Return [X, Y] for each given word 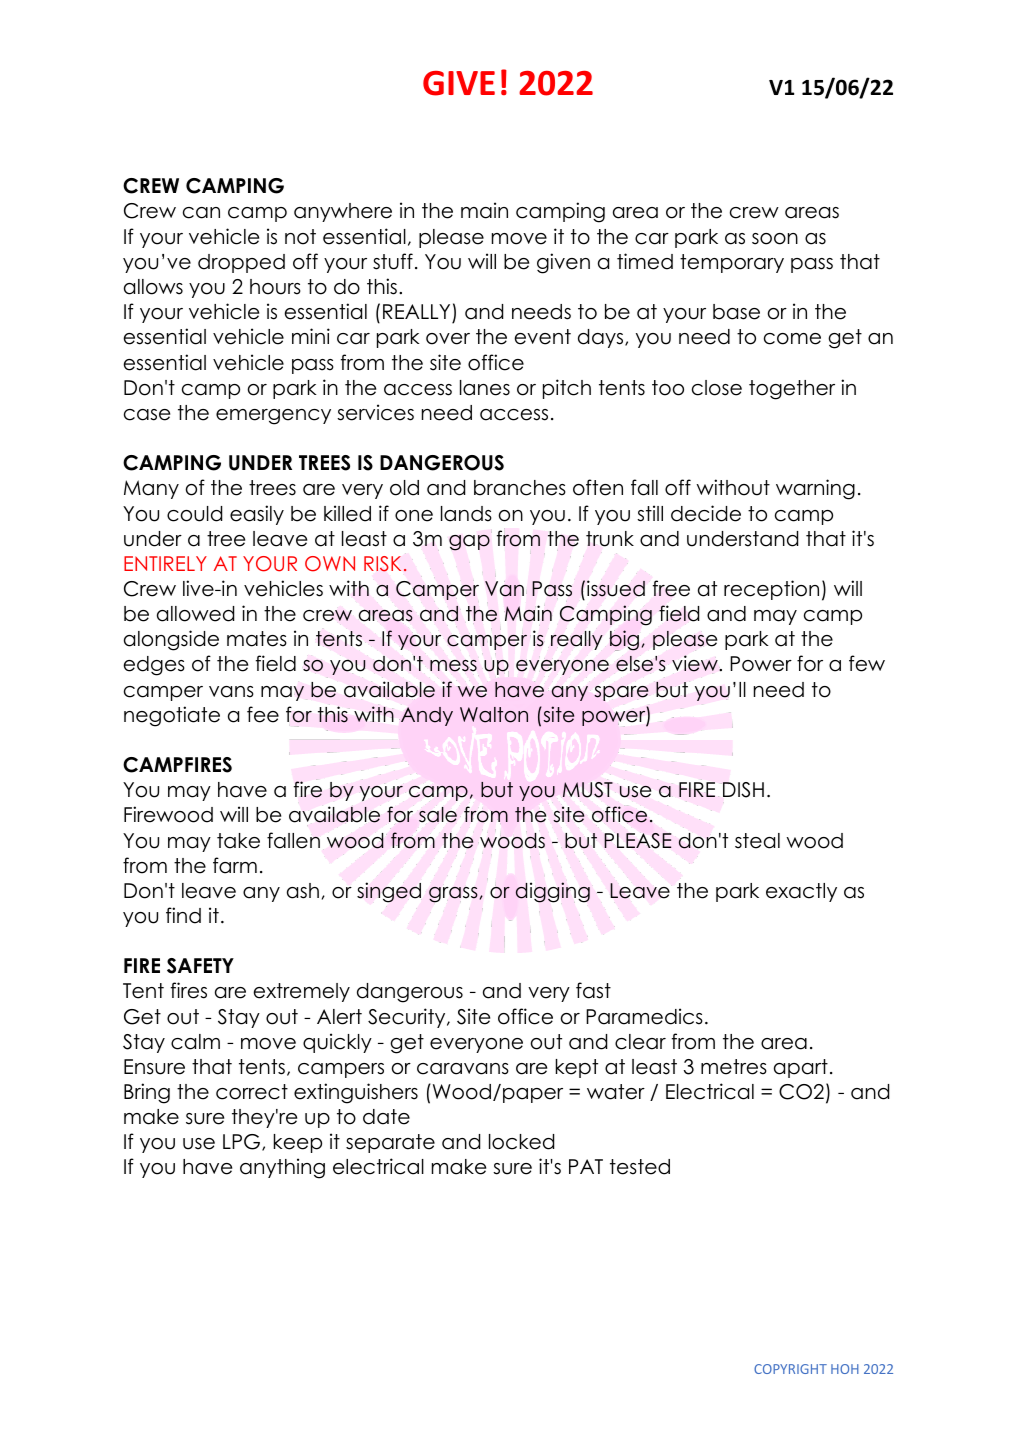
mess [453, 666]
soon [775, 239]
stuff [393, 261]
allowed [195, 614]
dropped [241, 263]
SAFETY [200, 966]
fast [593, 990]
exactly [801, 892]
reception [771, 590]
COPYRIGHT [790, 1369]
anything [282, 1168]
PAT [586, 1166]
